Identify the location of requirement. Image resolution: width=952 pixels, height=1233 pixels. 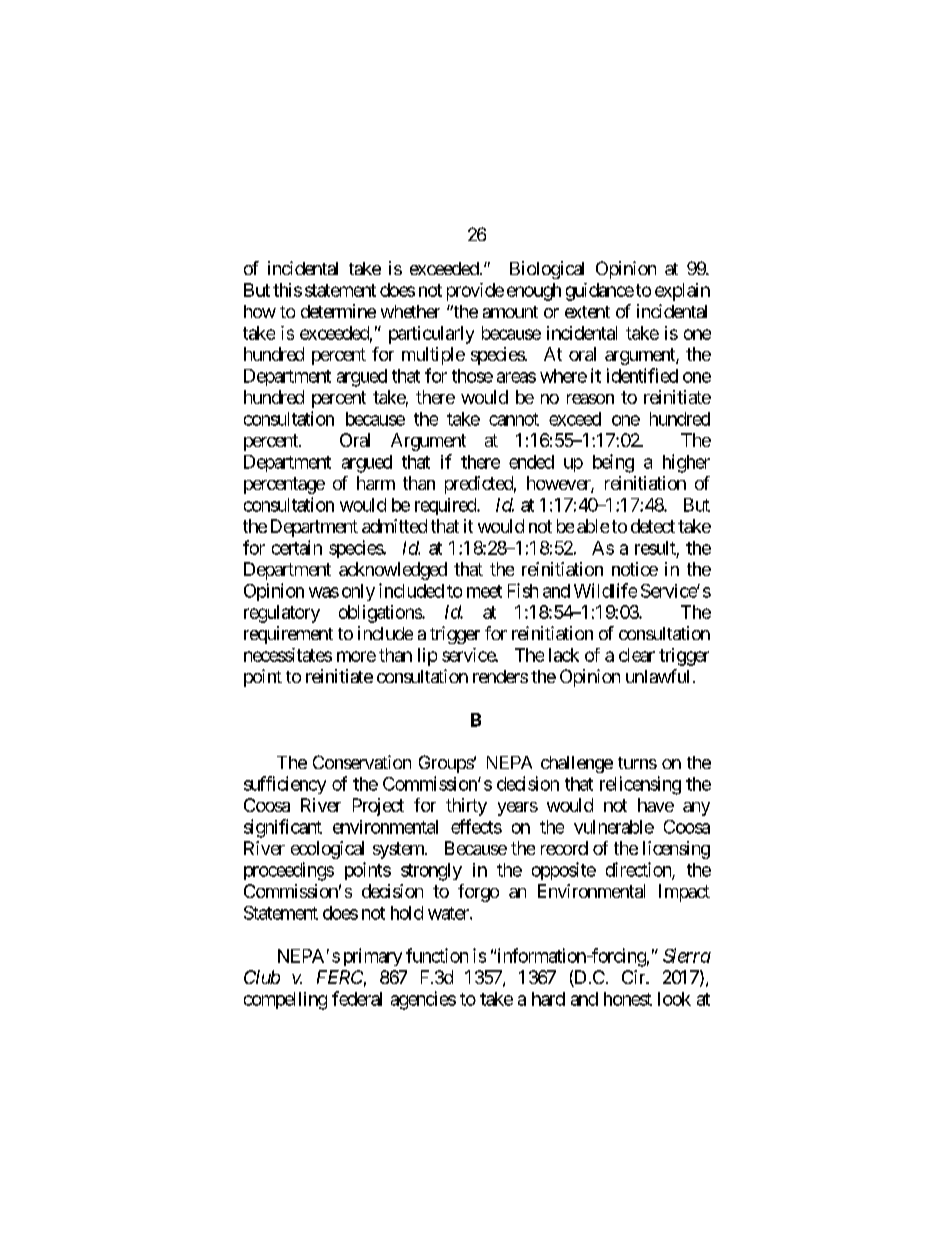
(288, 635).
